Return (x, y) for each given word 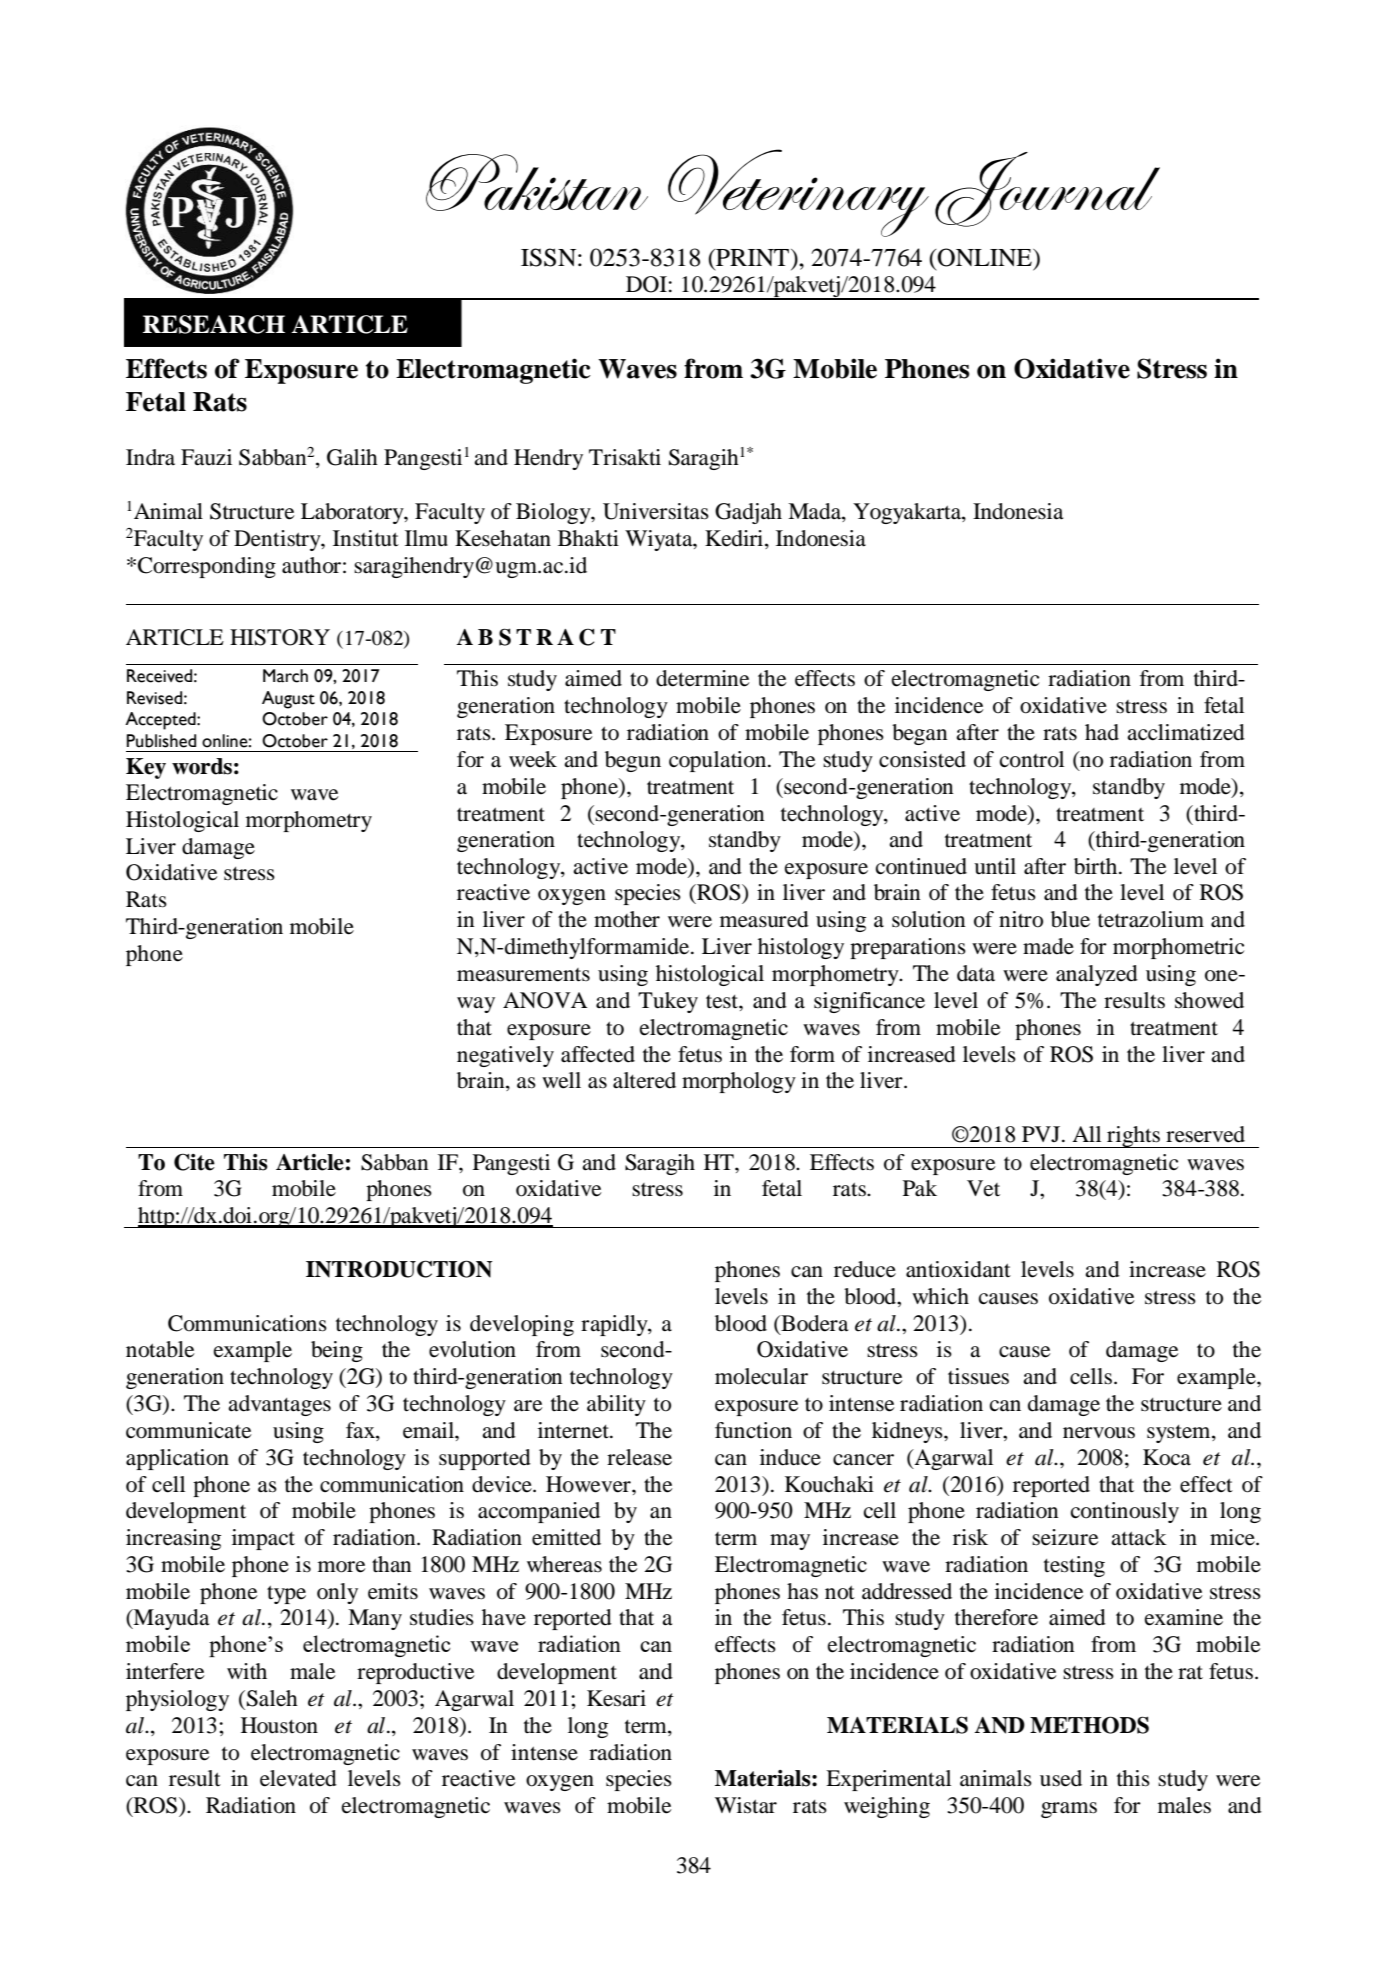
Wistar (746, 1805)
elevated (298, 1778)
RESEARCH (214, 324)
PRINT (753, 257)
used (1061, 1778)
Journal (1047, 189)
